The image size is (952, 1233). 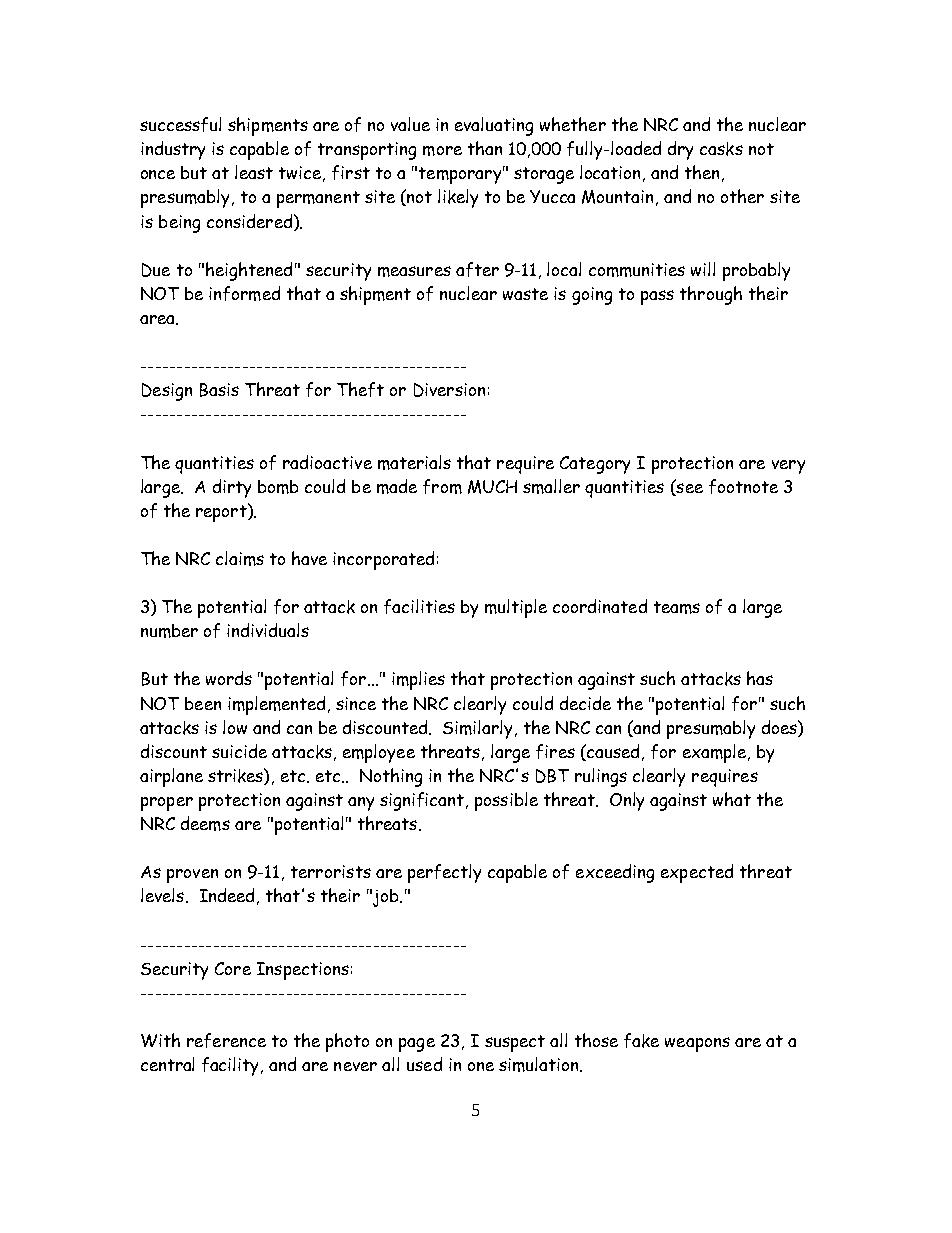 What do you see at coordinates (192, 876) in the document?
I see `proven` at bounding box center [192, 876].
